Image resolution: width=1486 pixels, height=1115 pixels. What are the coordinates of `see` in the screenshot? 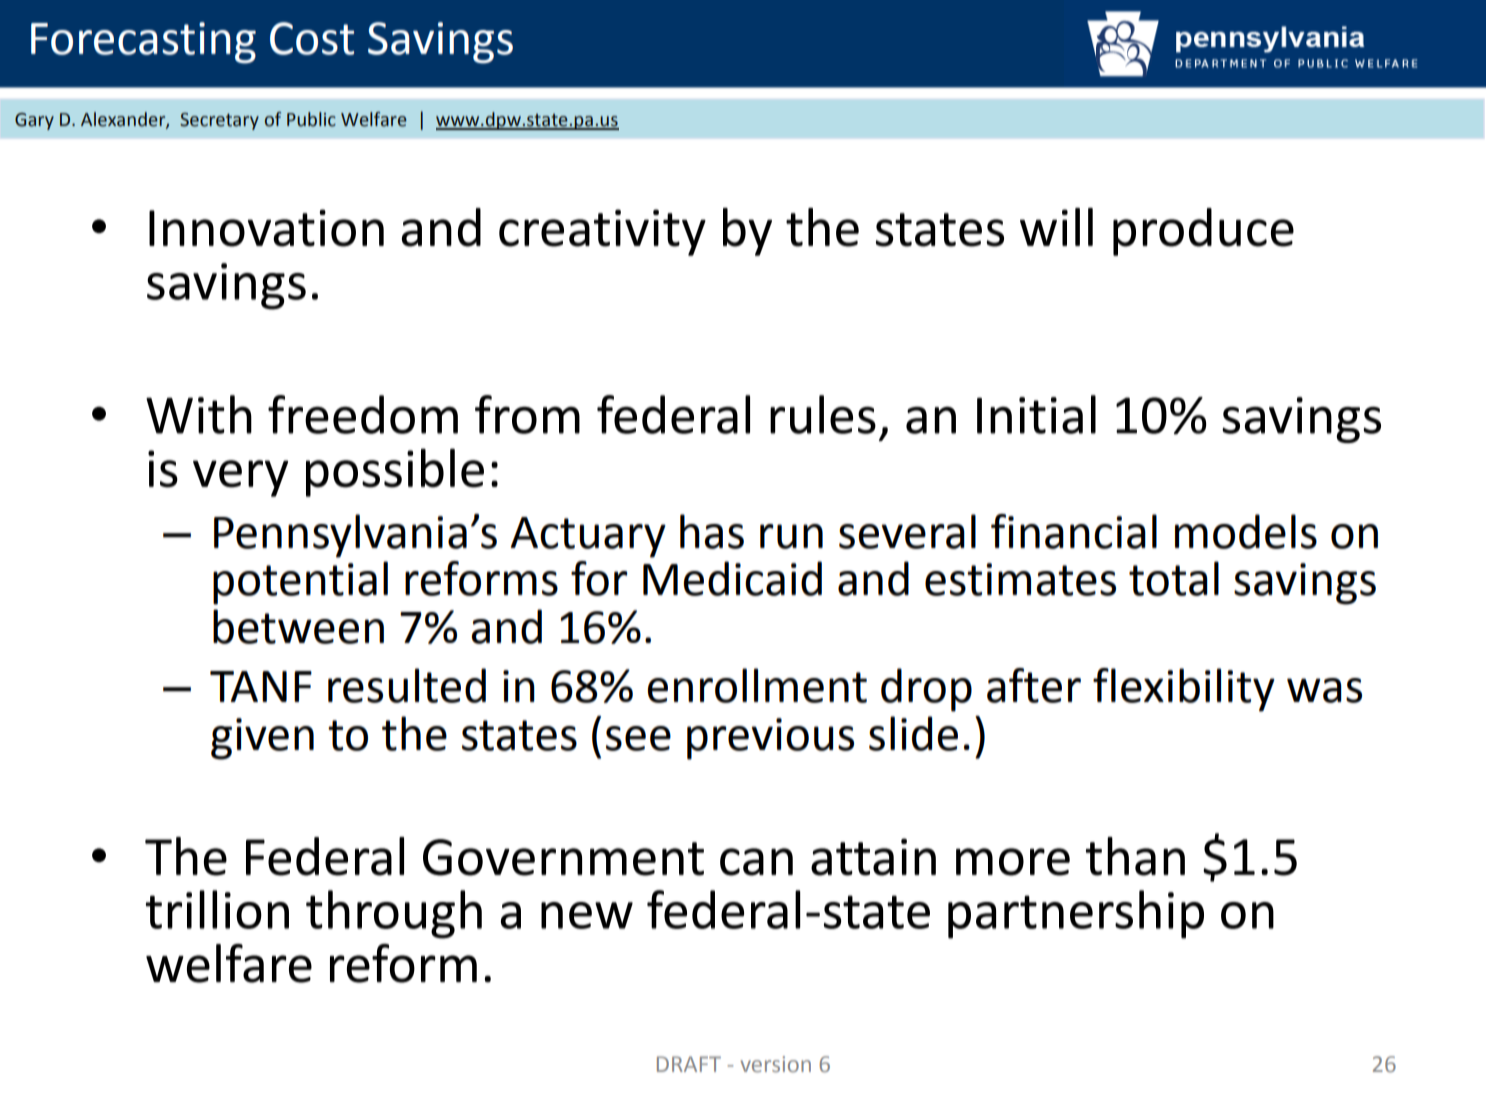 It's located at (638, 738).
